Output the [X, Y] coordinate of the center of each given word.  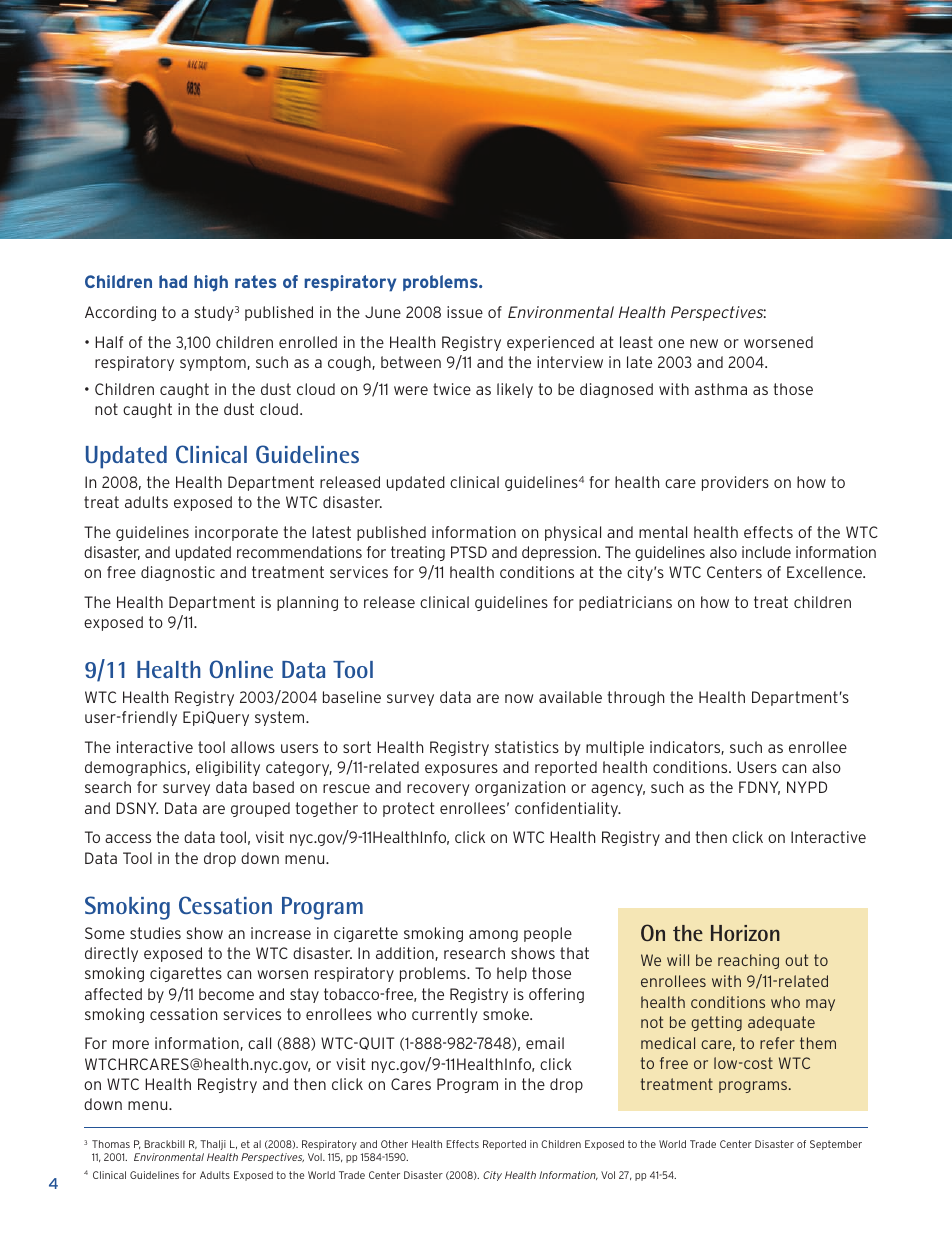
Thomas [111, 1144]
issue [465, 312]
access [128, 838]
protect [408, 809]
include [766, 552]
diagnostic [178, 573]
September [836, 1145]
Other [394, 1144]
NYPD [807, 787]
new [704, 343]
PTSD [469, 552]
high [211, 283]
